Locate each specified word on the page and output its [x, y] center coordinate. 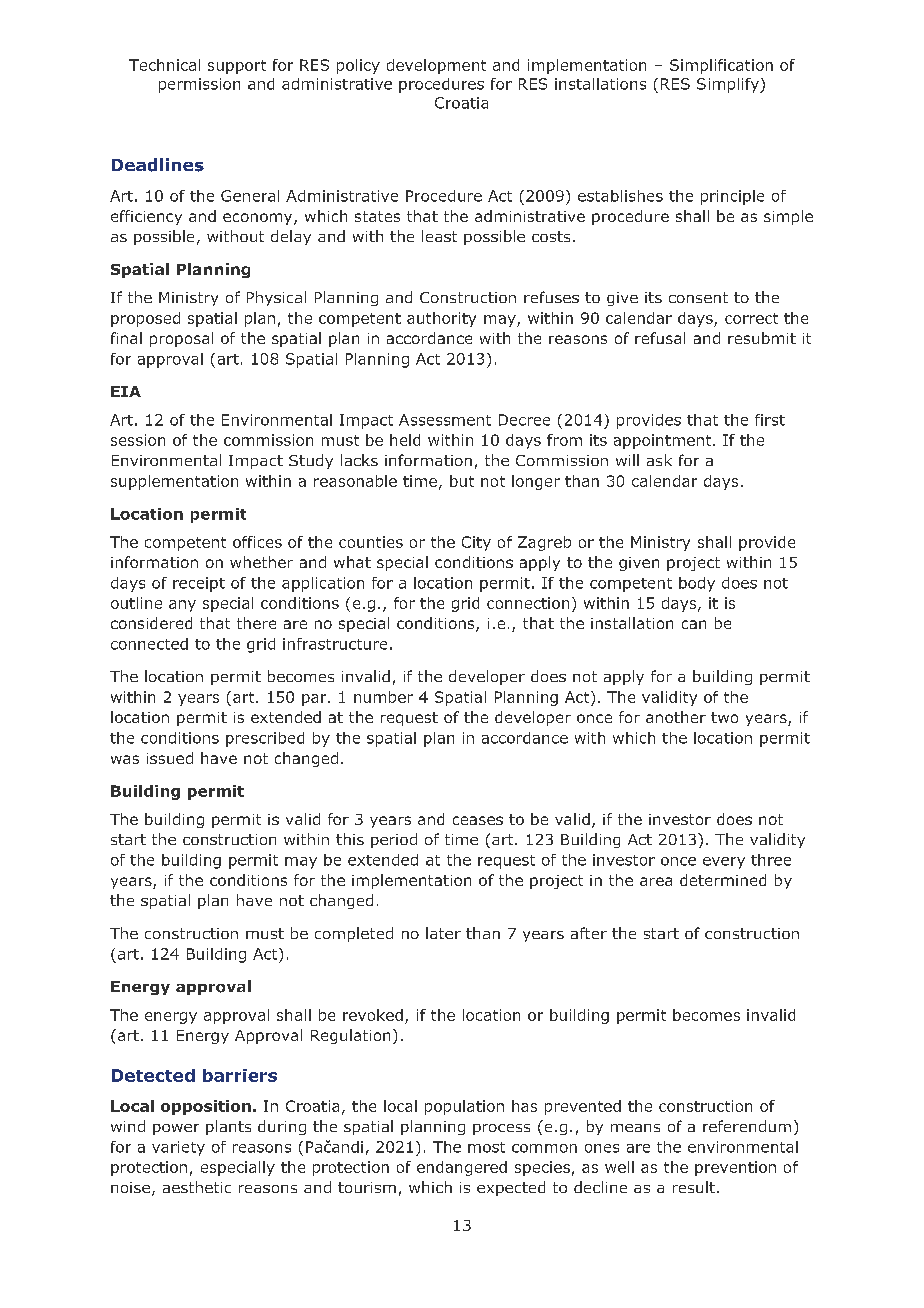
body [697, 584]
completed [354, 934]
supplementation [174, 482]
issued [170, 758]
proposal [181, 339]
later [443, 933]
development [436, 66]
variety [178, 1148]
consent [698, 297]
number [383, 697]
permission [199, 85]
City [476, 543]
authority [441, 319]
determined [723, 880]
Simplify [729, 85]
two [724, 717]
